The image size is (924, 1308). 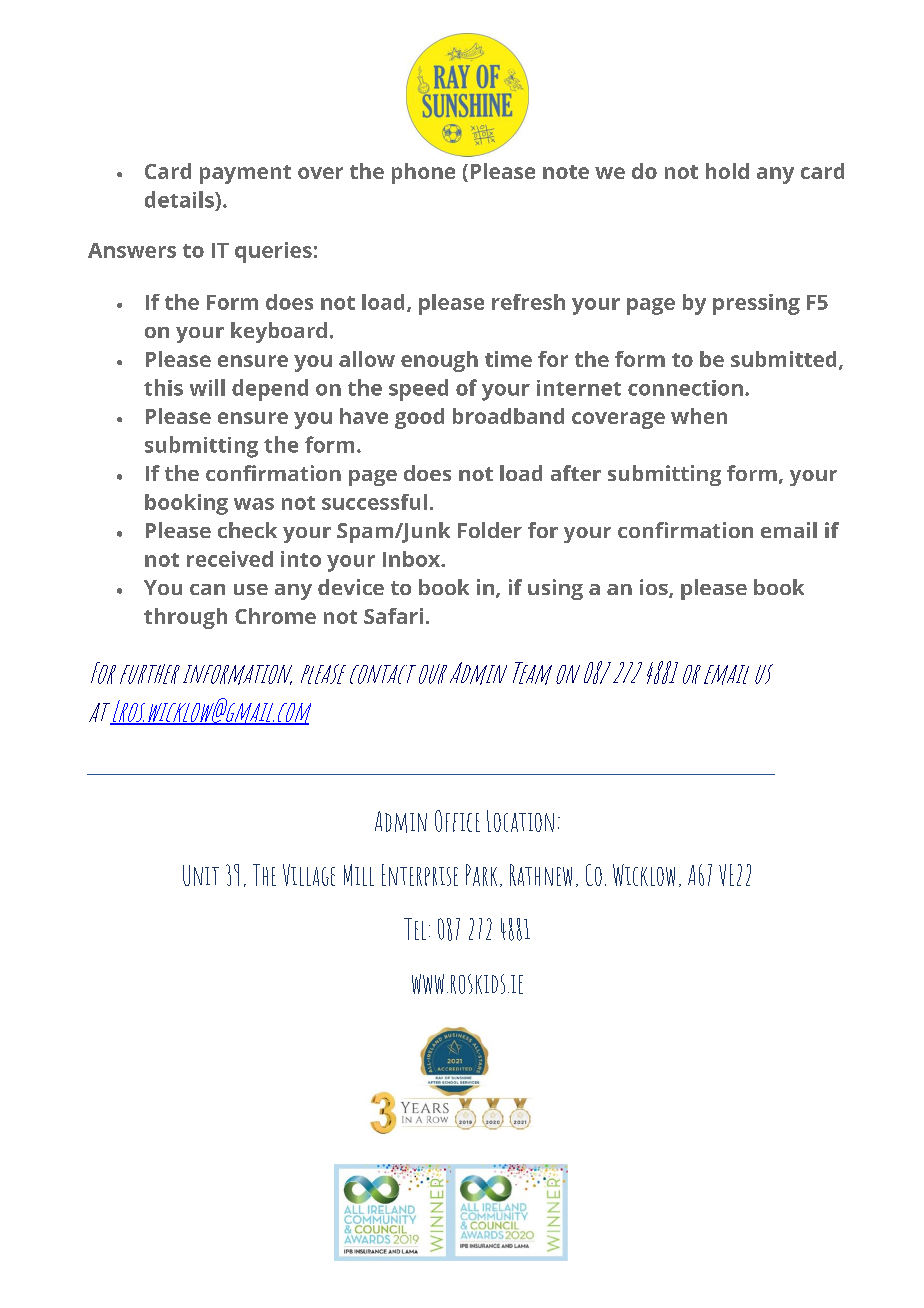 I want to click on hold, so click(x=727, y=171).
